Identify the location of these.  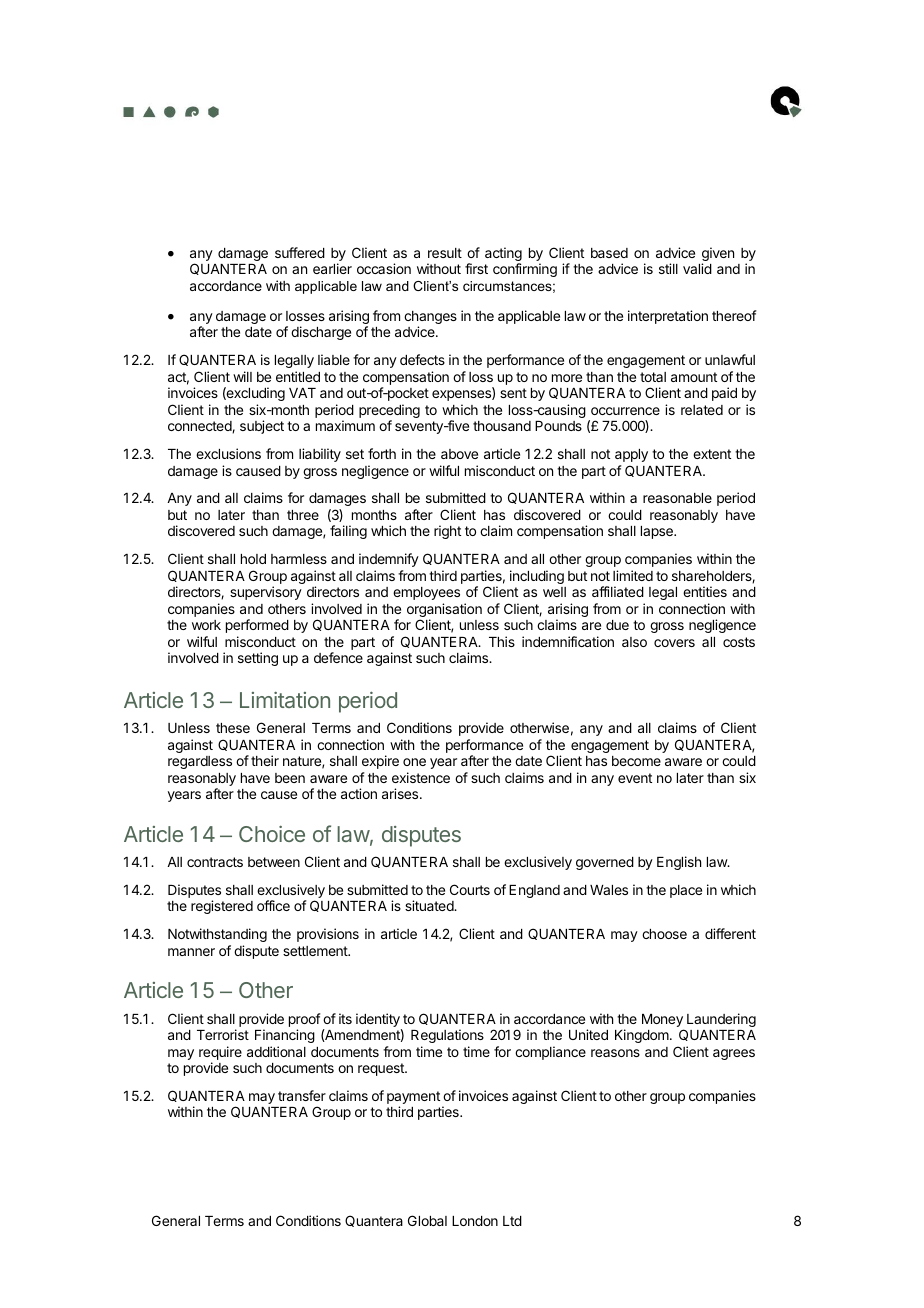
(233, 728).
